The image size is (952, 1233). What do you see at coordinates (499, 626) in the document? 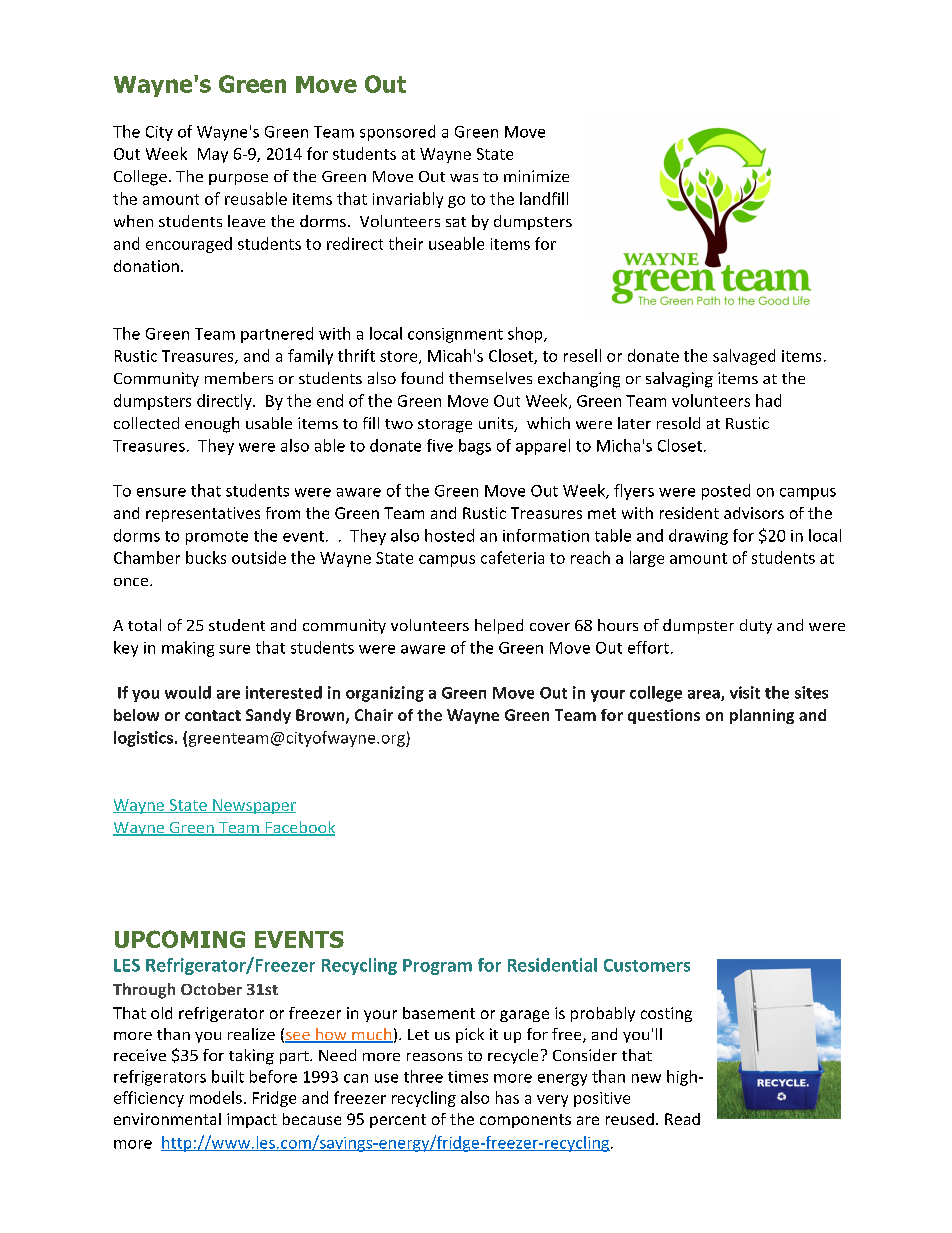
I see `helped` at bounding box center [499, 626].
